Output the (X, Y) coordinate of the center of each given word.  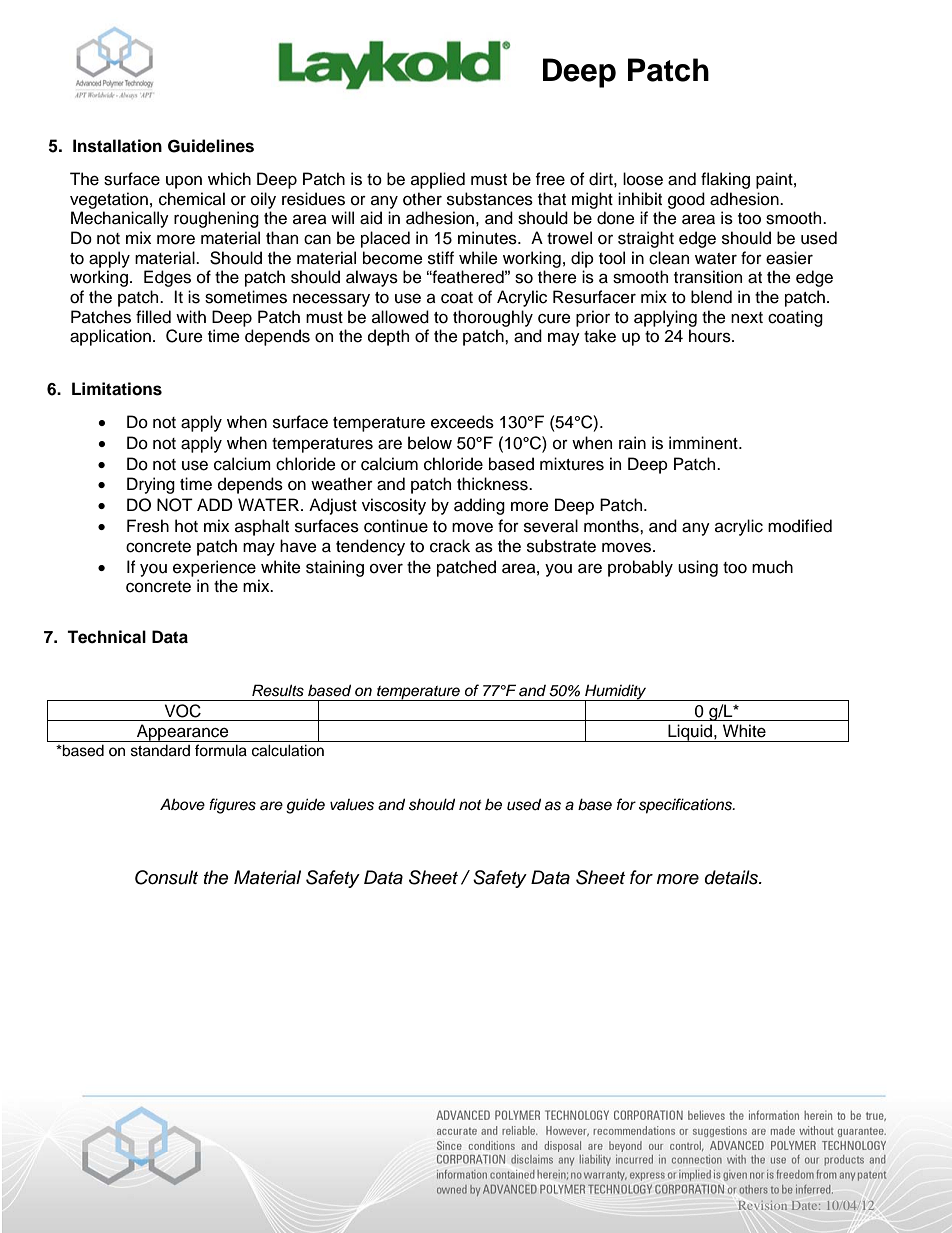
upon (184, 182)
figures (232, 806)
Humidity (616, 693)
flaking (725, 180)
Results (278, 690)
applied (438, 180)
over (386, 569)
